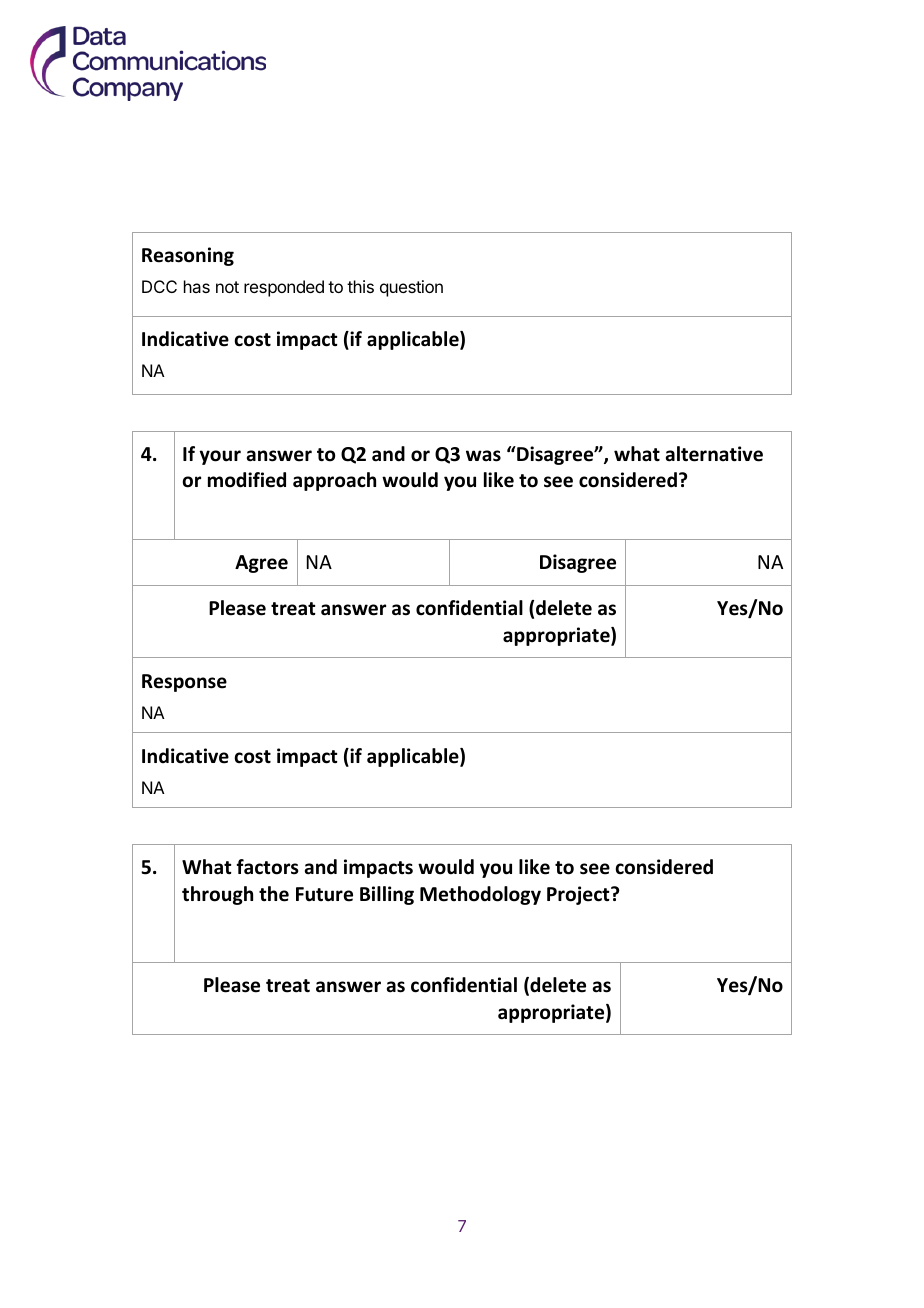  I want to click on through, so click(217, 895).
